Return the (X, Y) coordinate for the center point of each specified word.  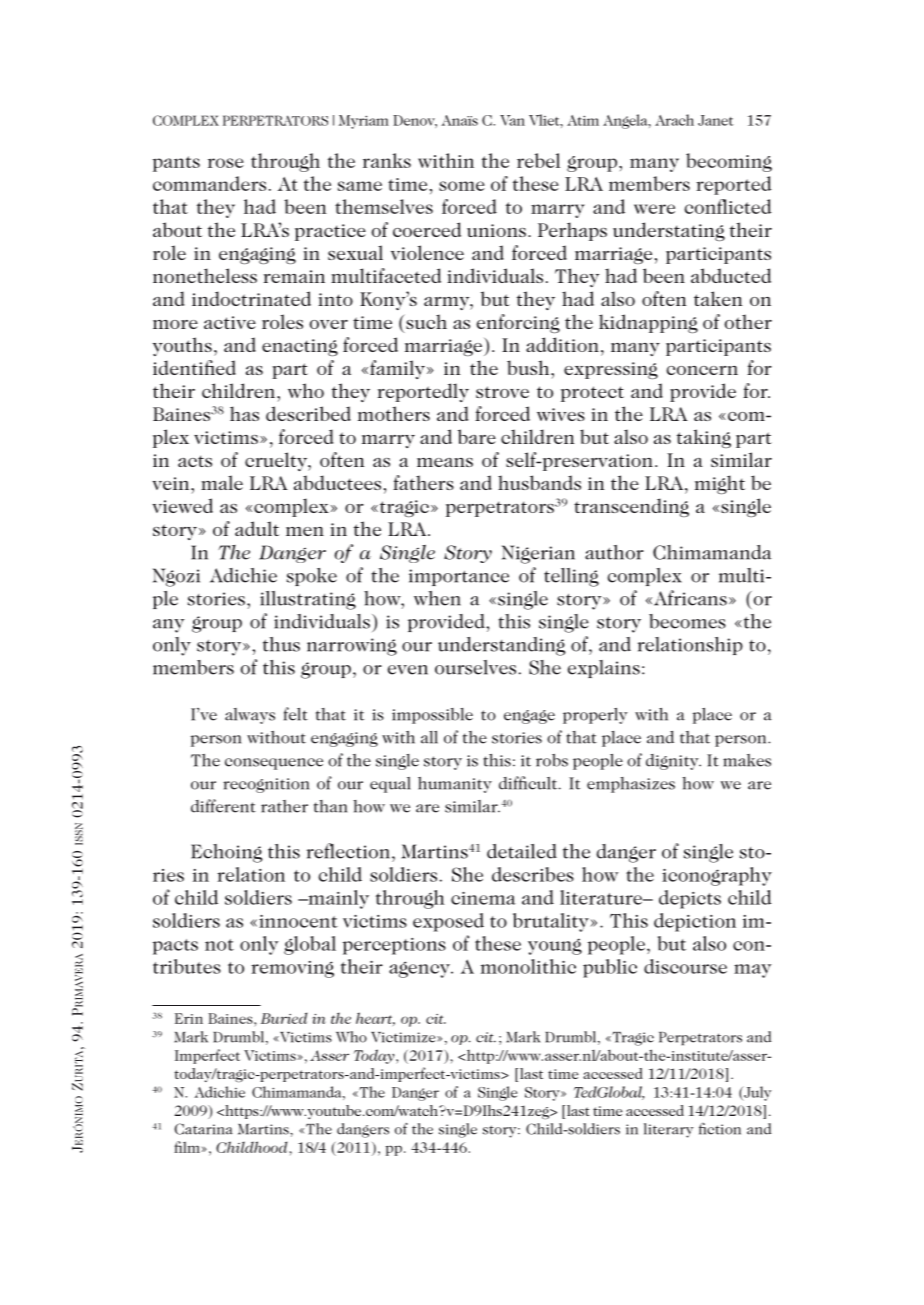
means (445, 462)
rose (226, 163)
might (720, 484)
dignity (673, 762)
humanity (455, 785)
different (223, 806)
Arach (674, 120)
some (462, 186)
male (222, 482)
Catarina (203, 1129)
